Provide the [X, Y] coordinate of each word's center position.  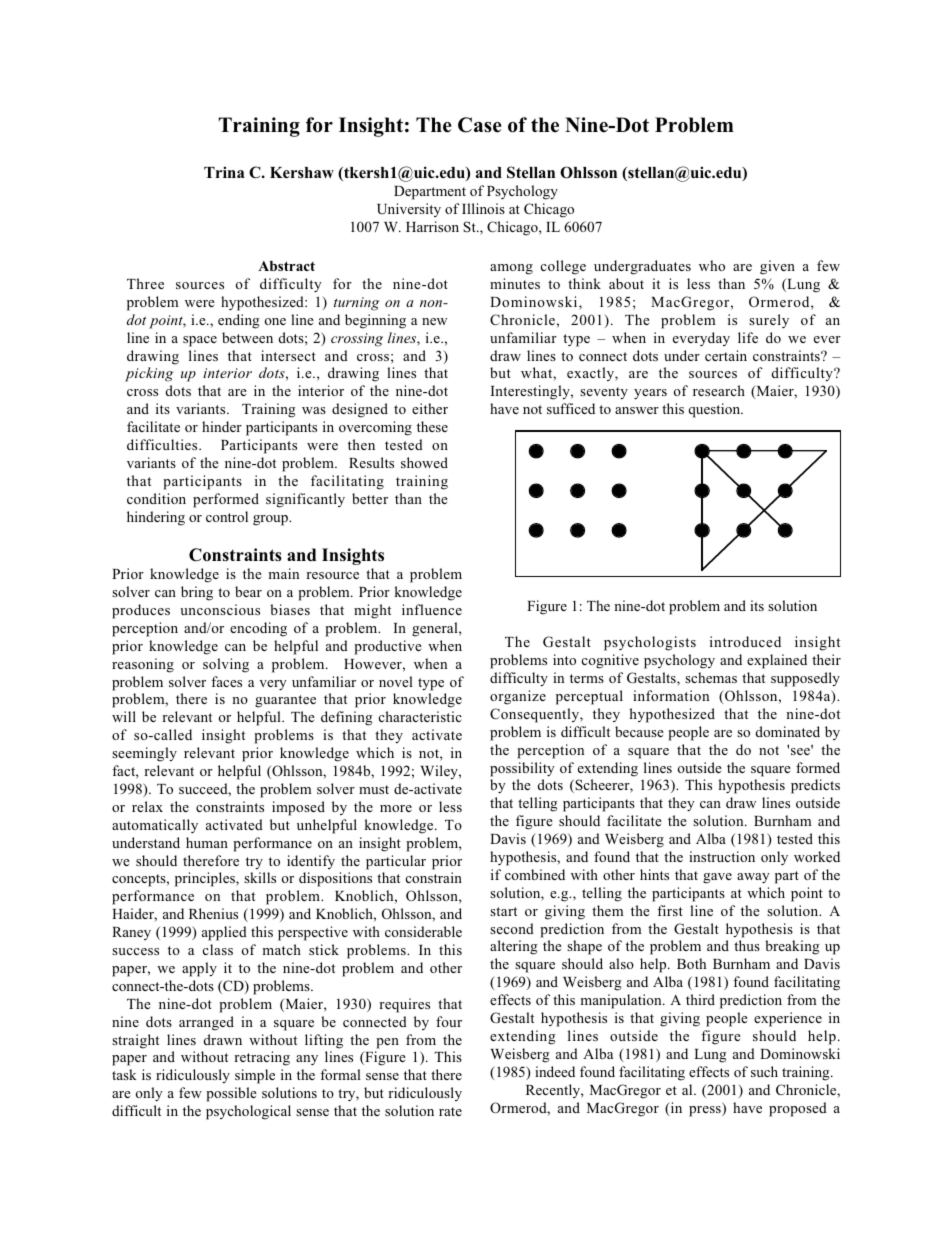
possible [231, 1094]
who [712, 265]
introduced [745, 641]
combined [535, 874]
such [764, 1071]
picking [149, 374]
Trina [224, 172]
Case [480, 125]
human [207, 842]
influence [432, 609]
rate [450, 1111]
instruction [722, 856]
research [719, 390]
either [430, 408]
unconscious [220, 609]
